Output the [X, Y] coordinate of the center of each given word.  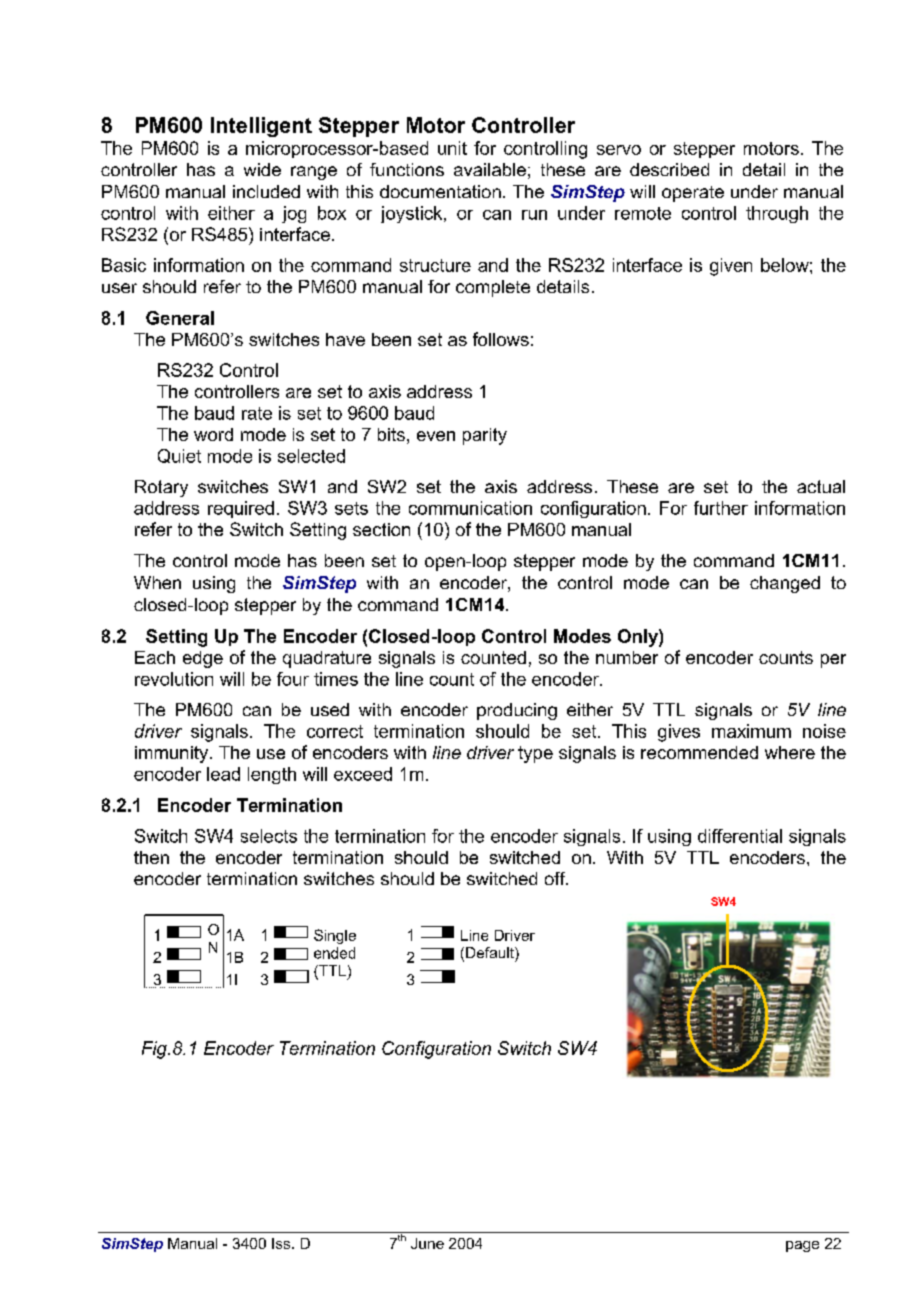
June [427, 1243]
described [669, 169]
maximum [751, 731]
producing [517, 711]
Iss [282, 1243]
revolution [174, 679]
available [490, 169]
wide [262, 169]
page [802, 1246]
